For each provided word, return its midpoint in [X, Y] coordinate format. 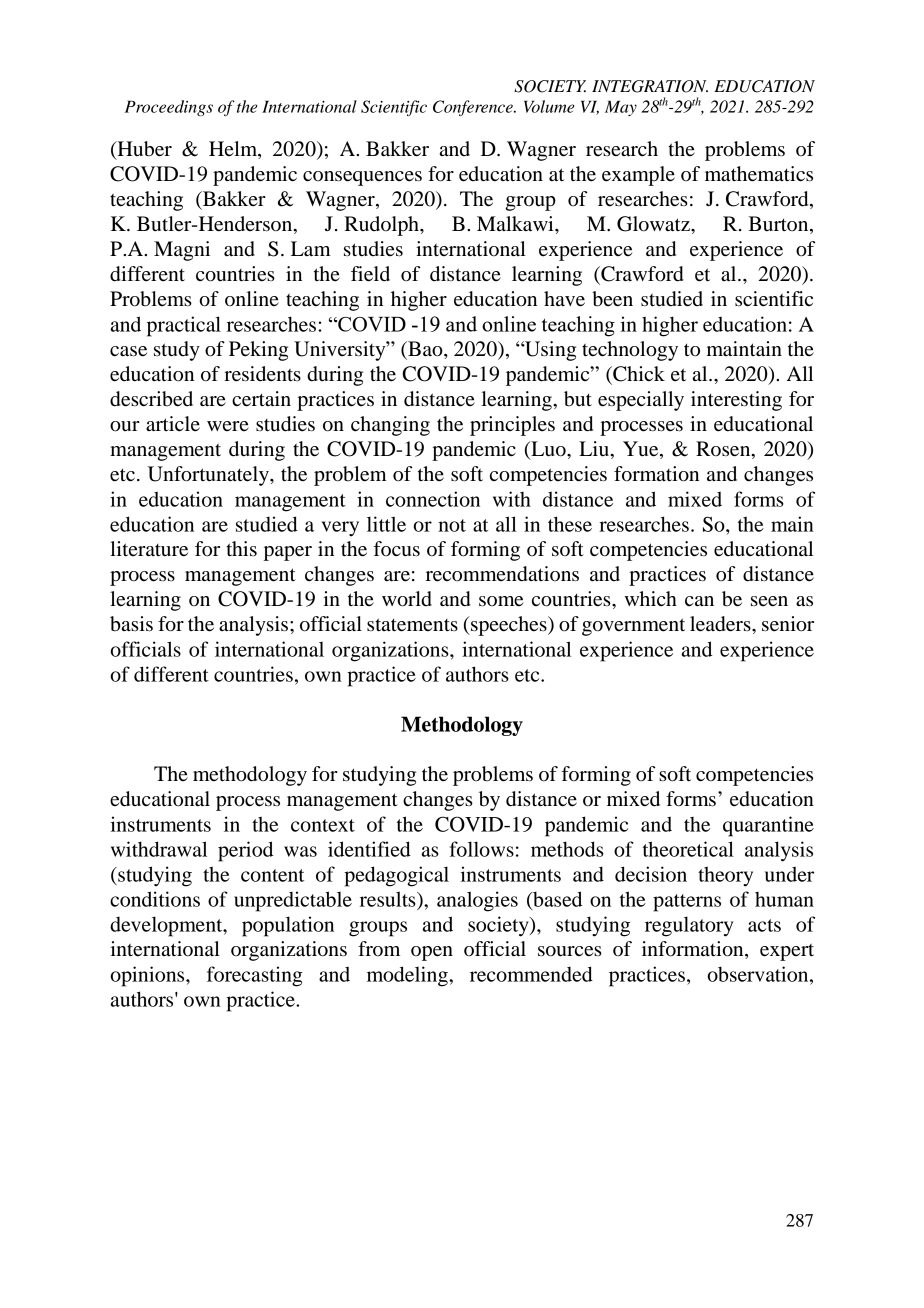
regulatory [689, 926]
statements [412, 625]
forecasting [255, 976]
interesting [736, 401]
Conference [474, 108]
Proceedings [169, 108]
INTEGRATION [650, 86]
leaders [721, 624]
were [228, 426]
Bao [425, 350]
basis [131, 624]
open [432, 953]
